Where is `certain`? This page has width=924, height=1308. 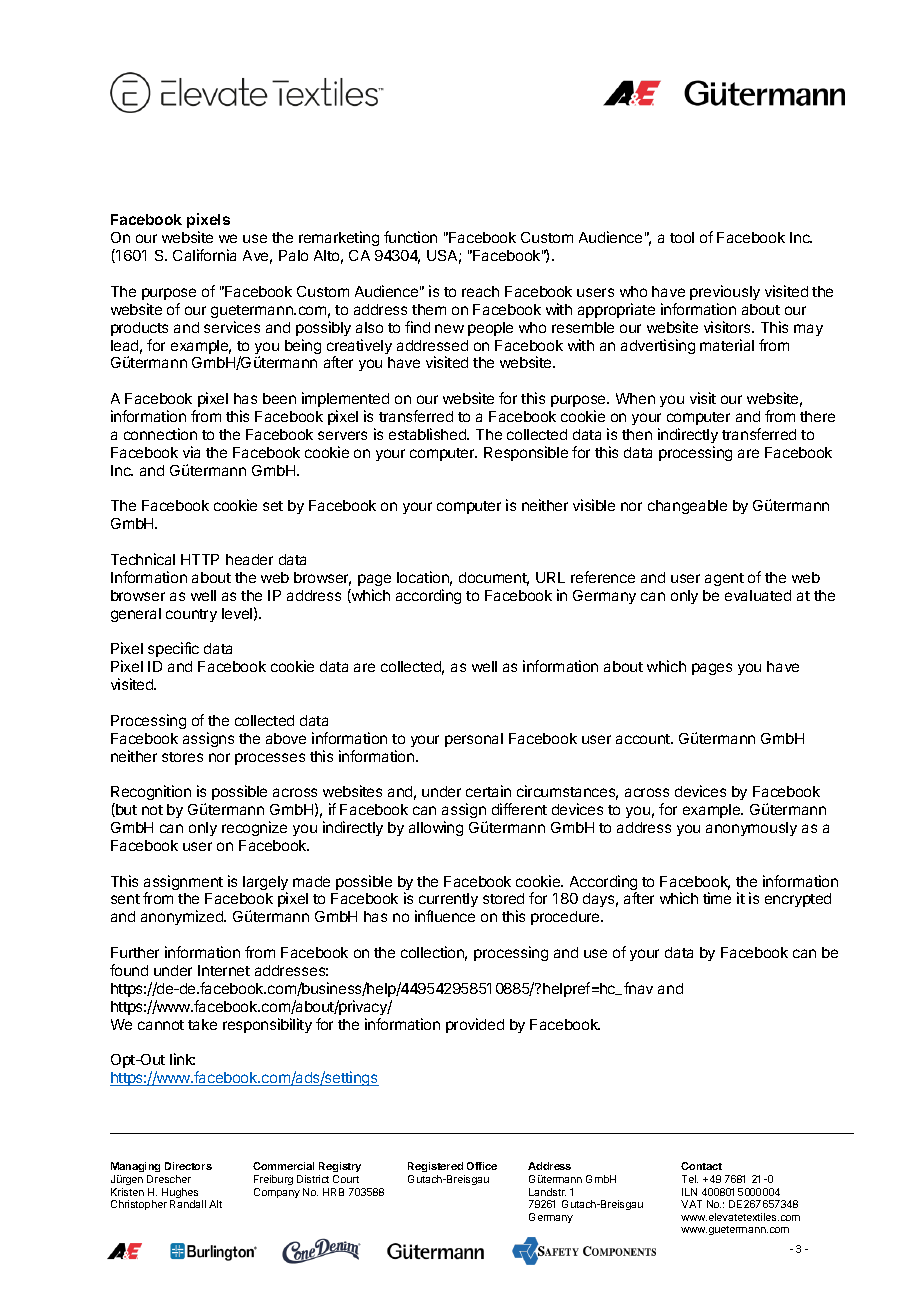
certain is located at coordinates (488, 791).
